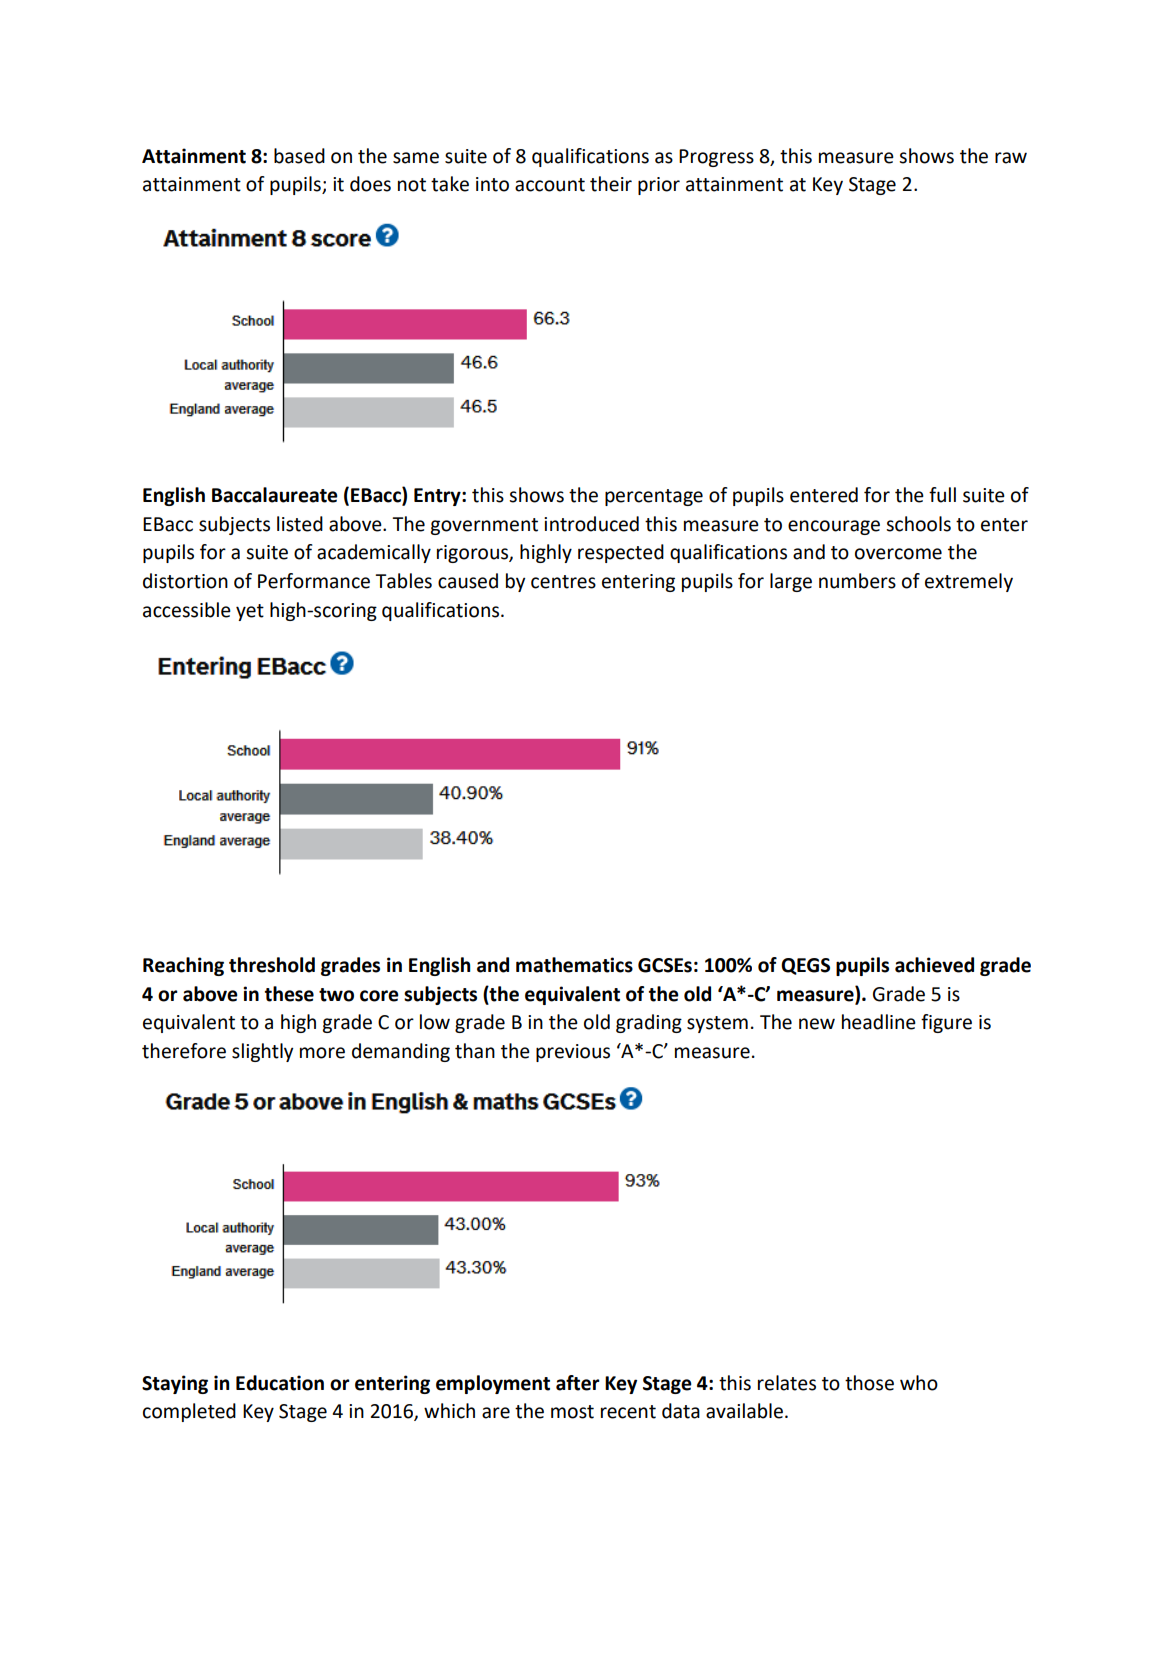 This screenshot has height=1662, width=1176. What do you see at coordinates (573, 1053) in the screenshot?
I see `previous` at bounding box center [573, 1053].
